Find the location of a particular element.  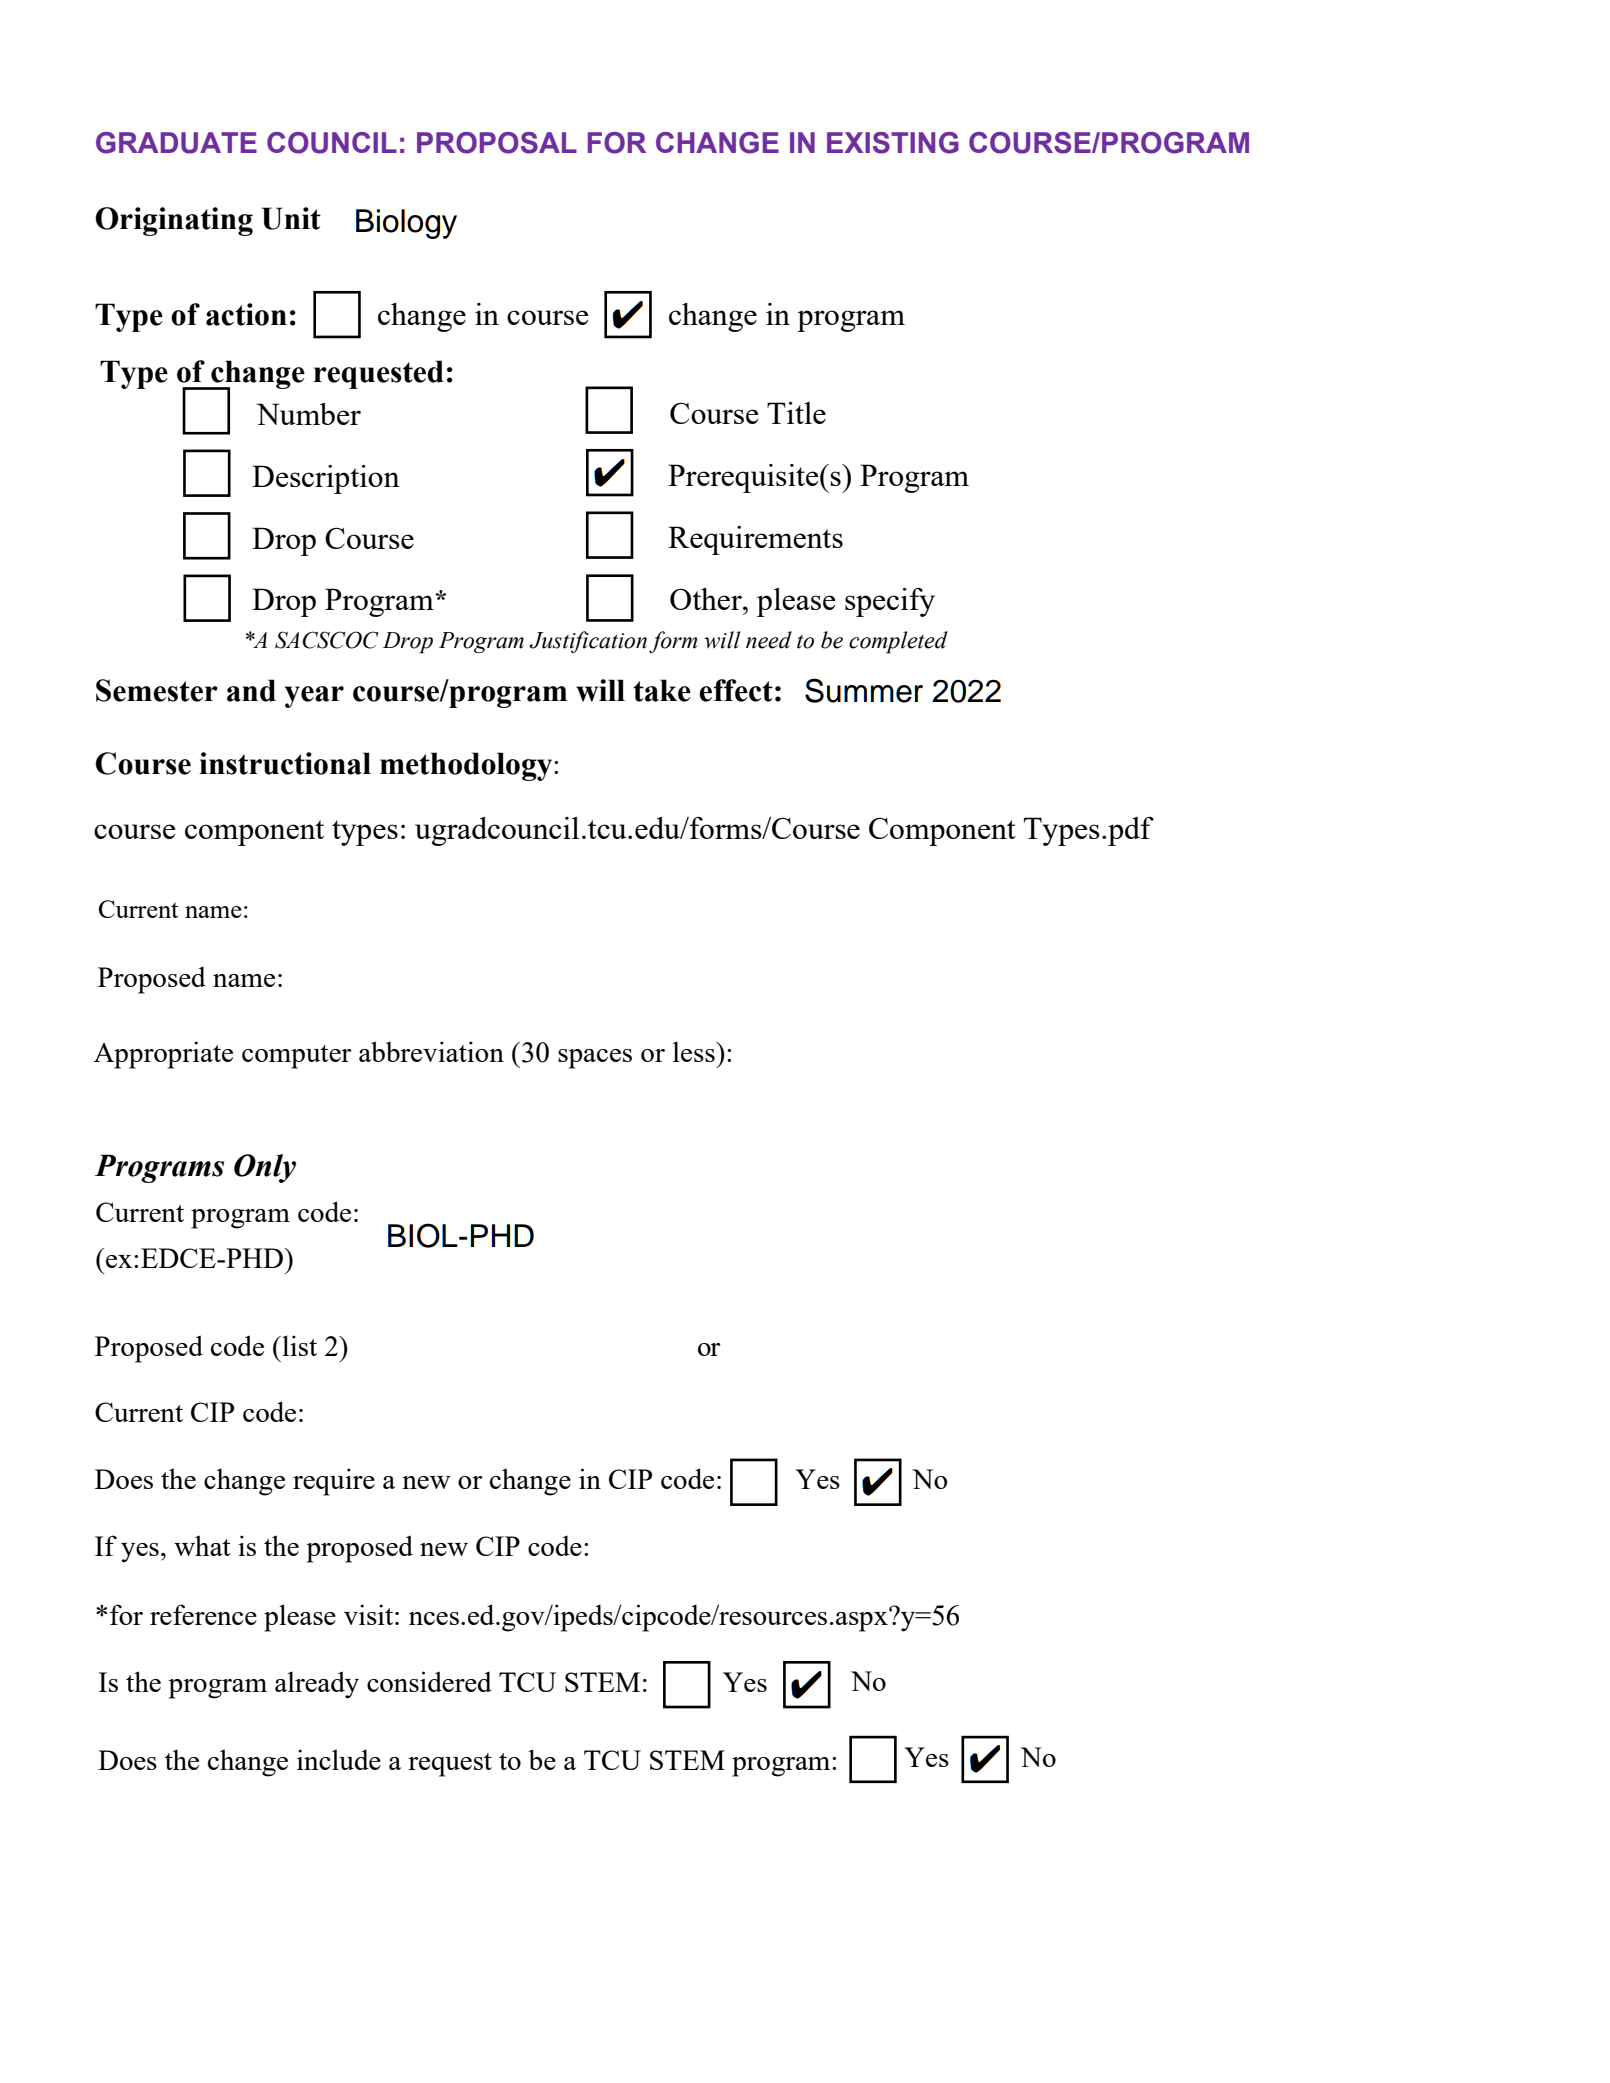

PROPOSAL is located at coordinates (497, 143).
